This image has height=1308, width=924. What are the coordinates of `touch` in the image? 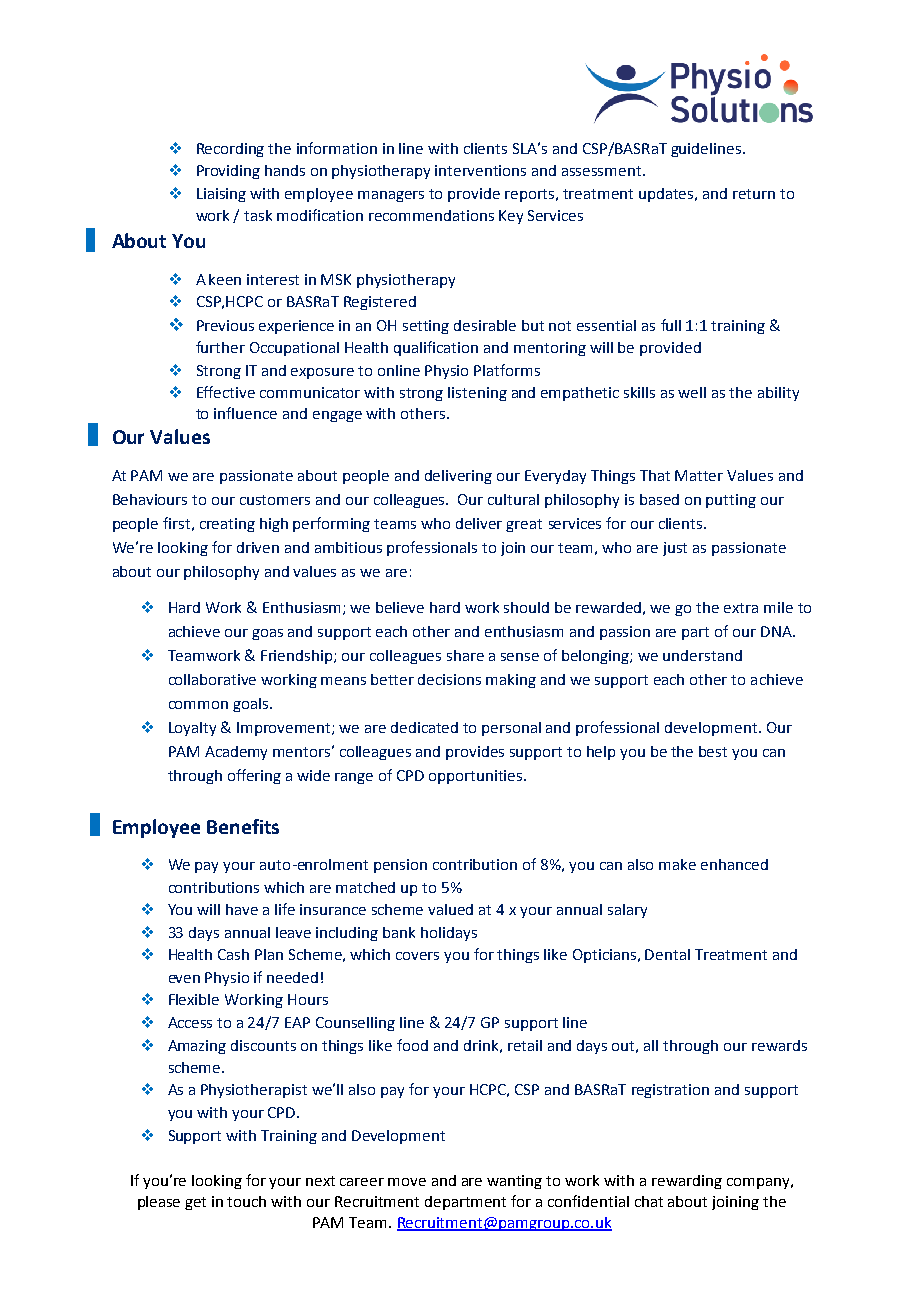 It's located at (246, 1201).
